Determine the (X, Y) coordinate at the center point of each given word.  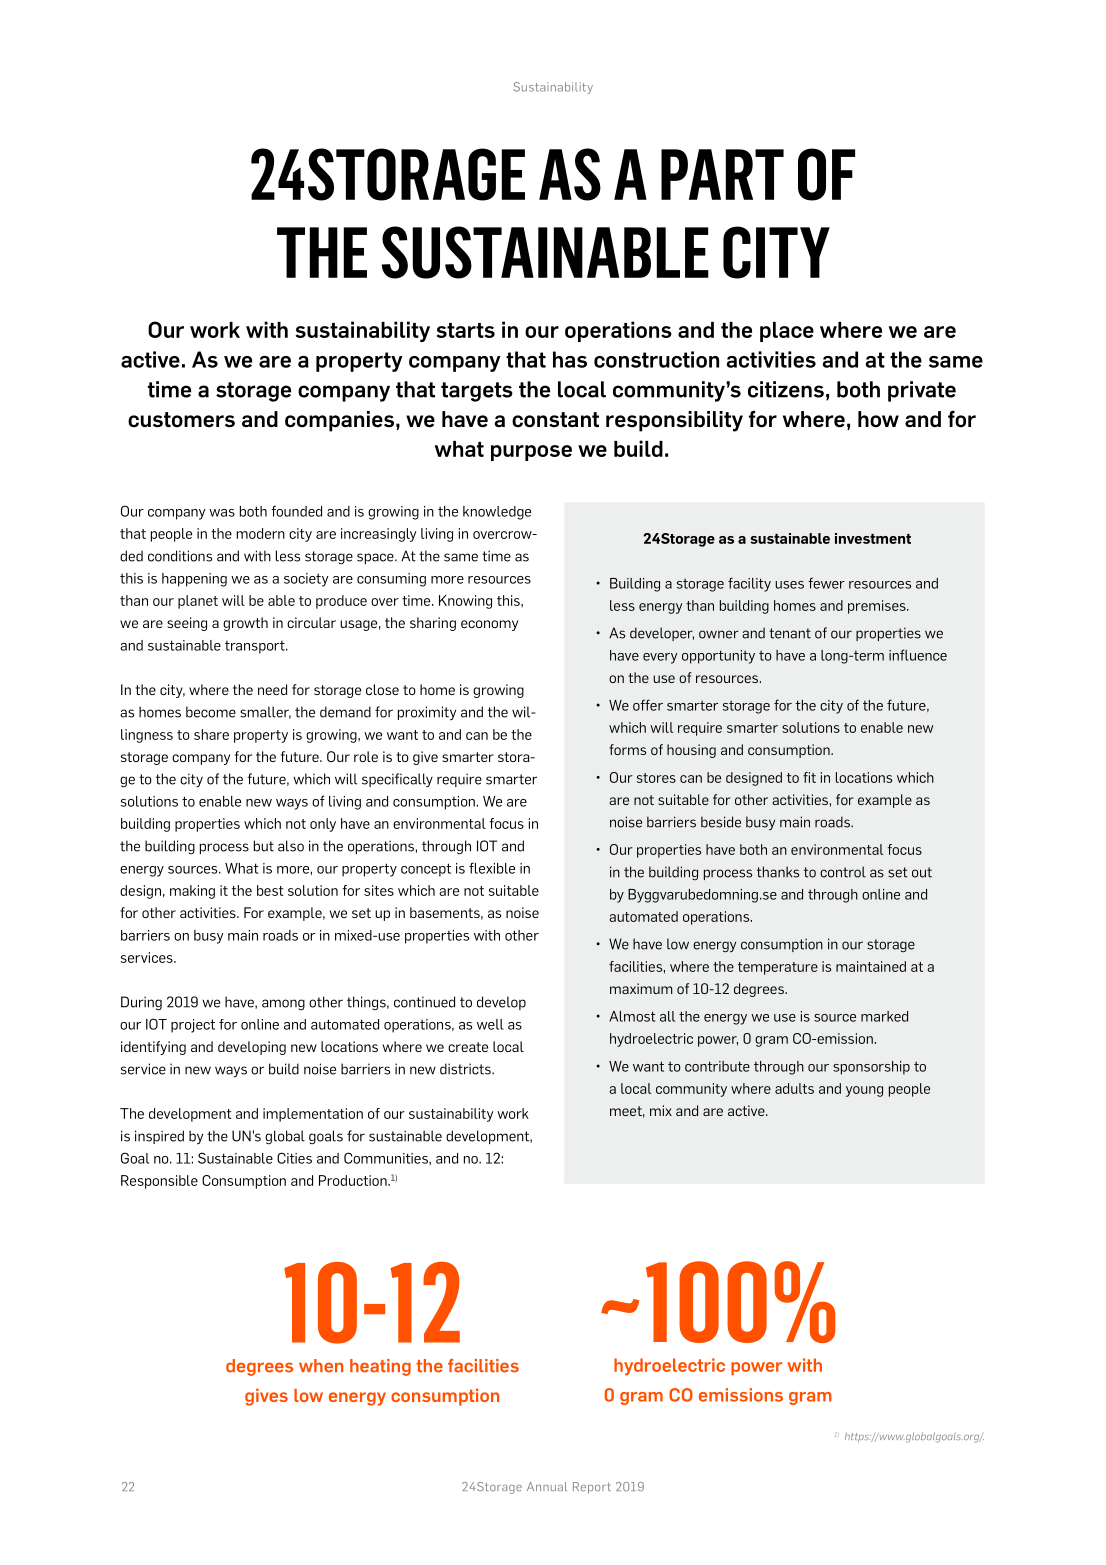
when (321, 1366)
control (843, 872)
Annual (547, 1486)
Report (592, 1488)
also (291, 846)
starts (465, 330)
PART (722, 174)
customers (181, 420)
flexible (492, 868)
